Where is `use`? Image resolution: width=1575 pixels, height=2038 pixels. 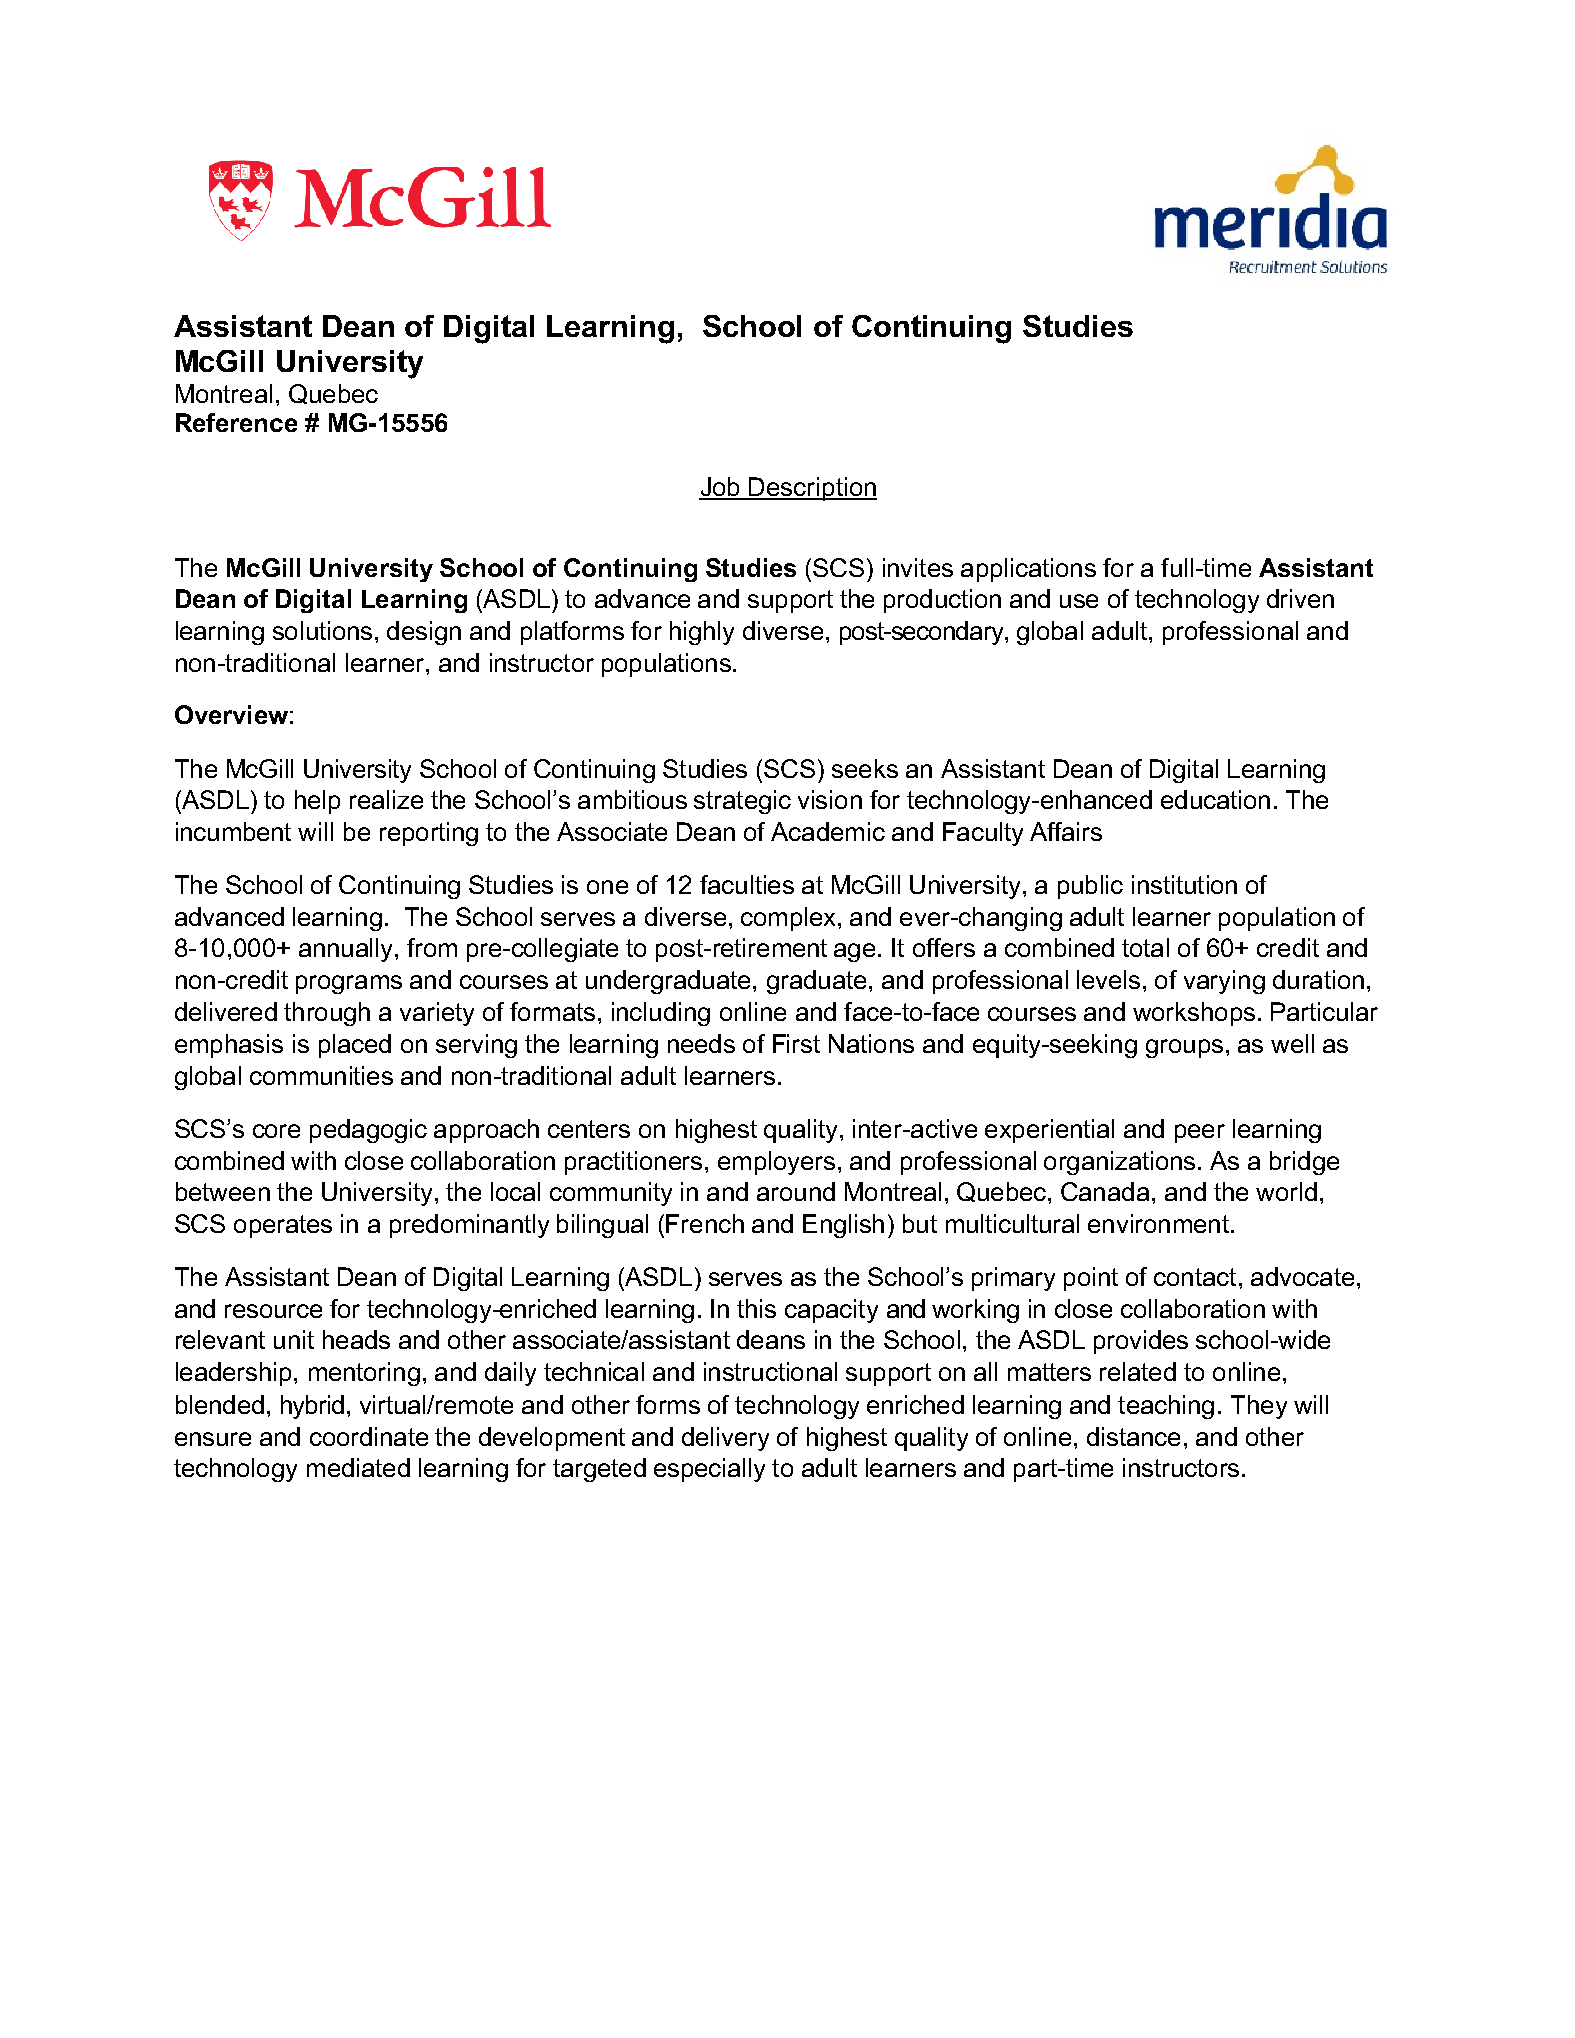
use is located at coordinates (1079, 601).
